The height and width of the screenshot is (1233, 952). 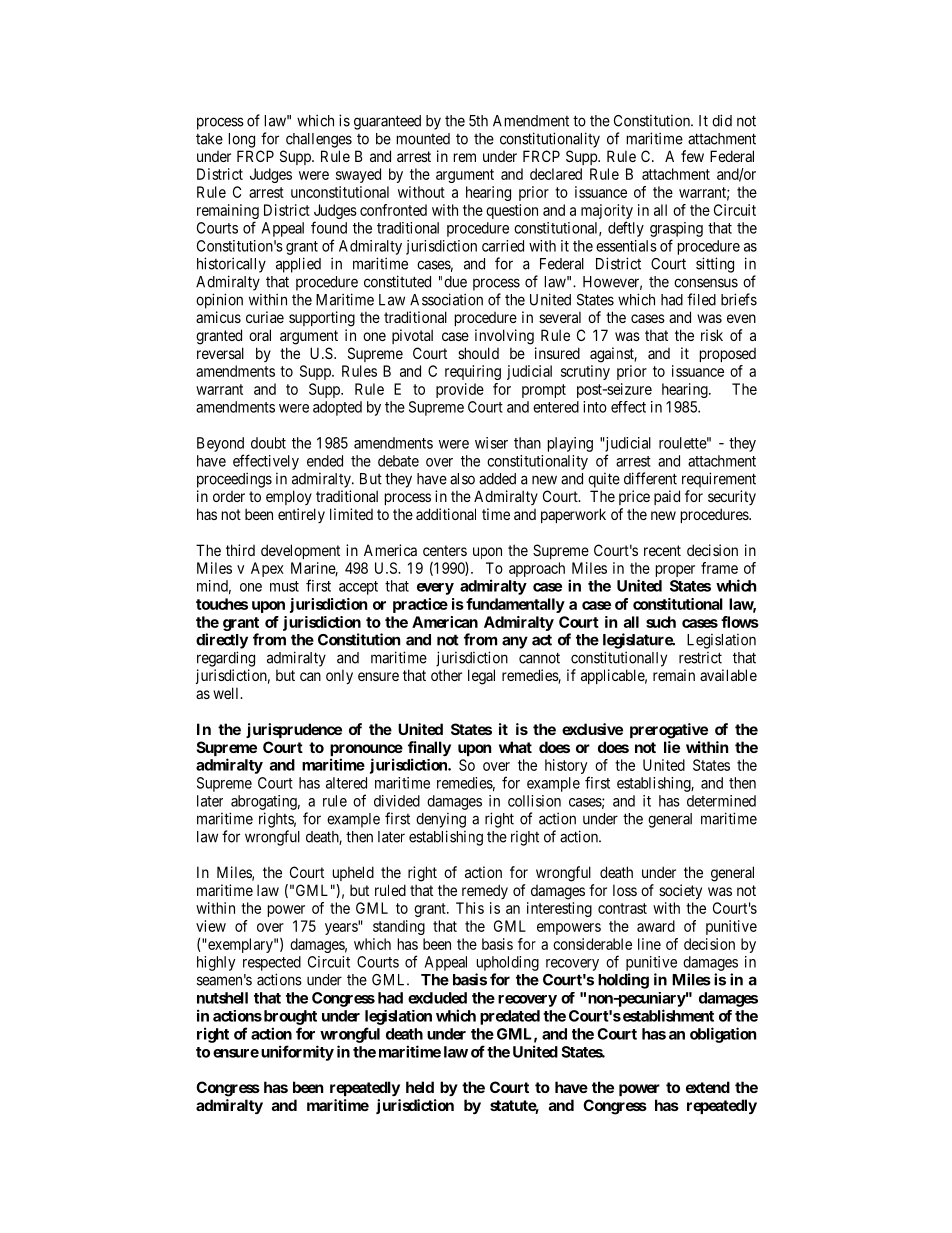 What do you see at coordinates (721, 801) in the screenshot?
I see `determined` at bounding box center [721, 801].
